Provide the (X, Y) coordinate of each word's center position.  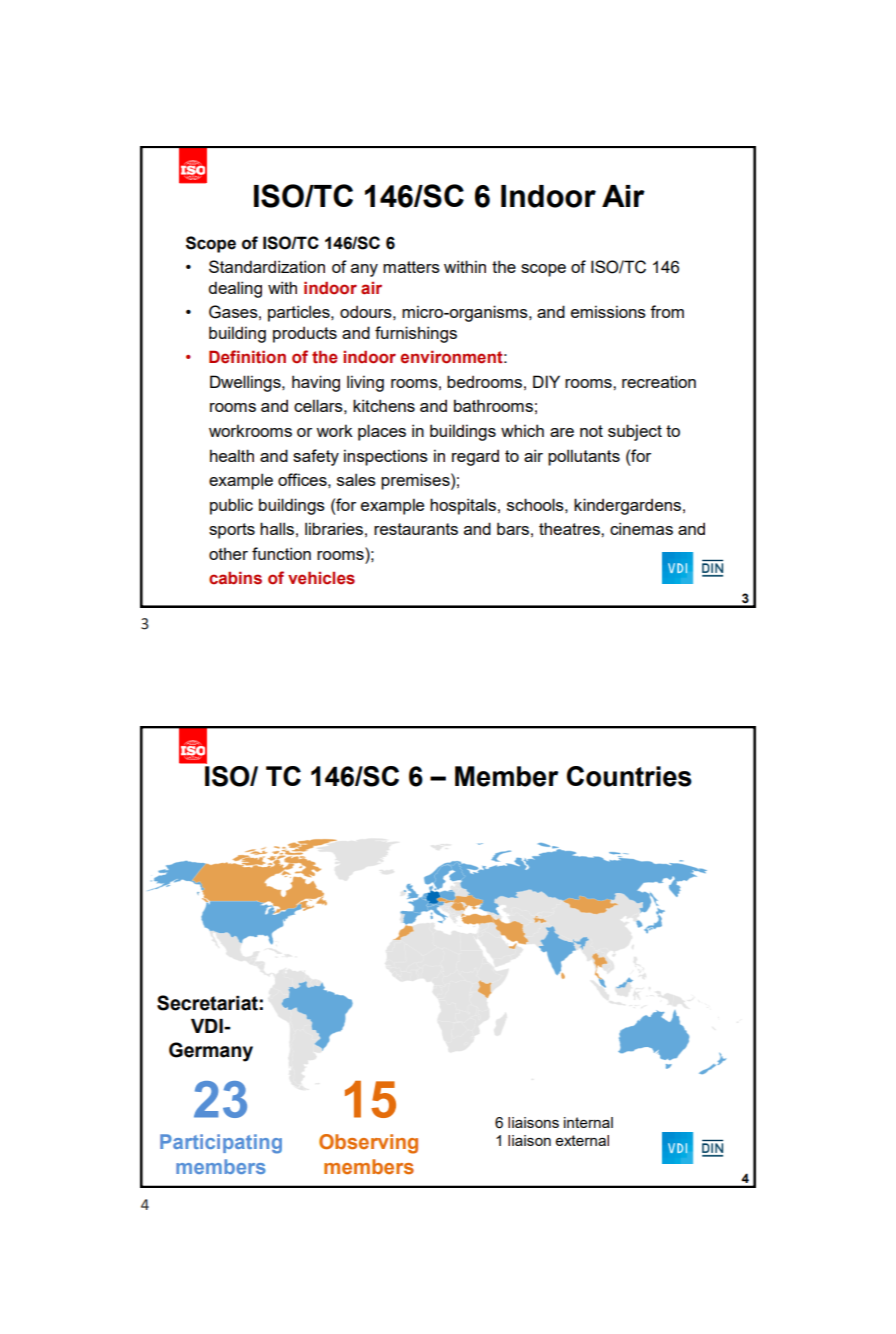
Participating (221, 1144)
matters (411, 267)
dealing (235, 289)
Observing (368, 1144)
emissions (608, 311)
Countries (629, 776)
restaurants (416, 529)
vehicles (321, 578)
